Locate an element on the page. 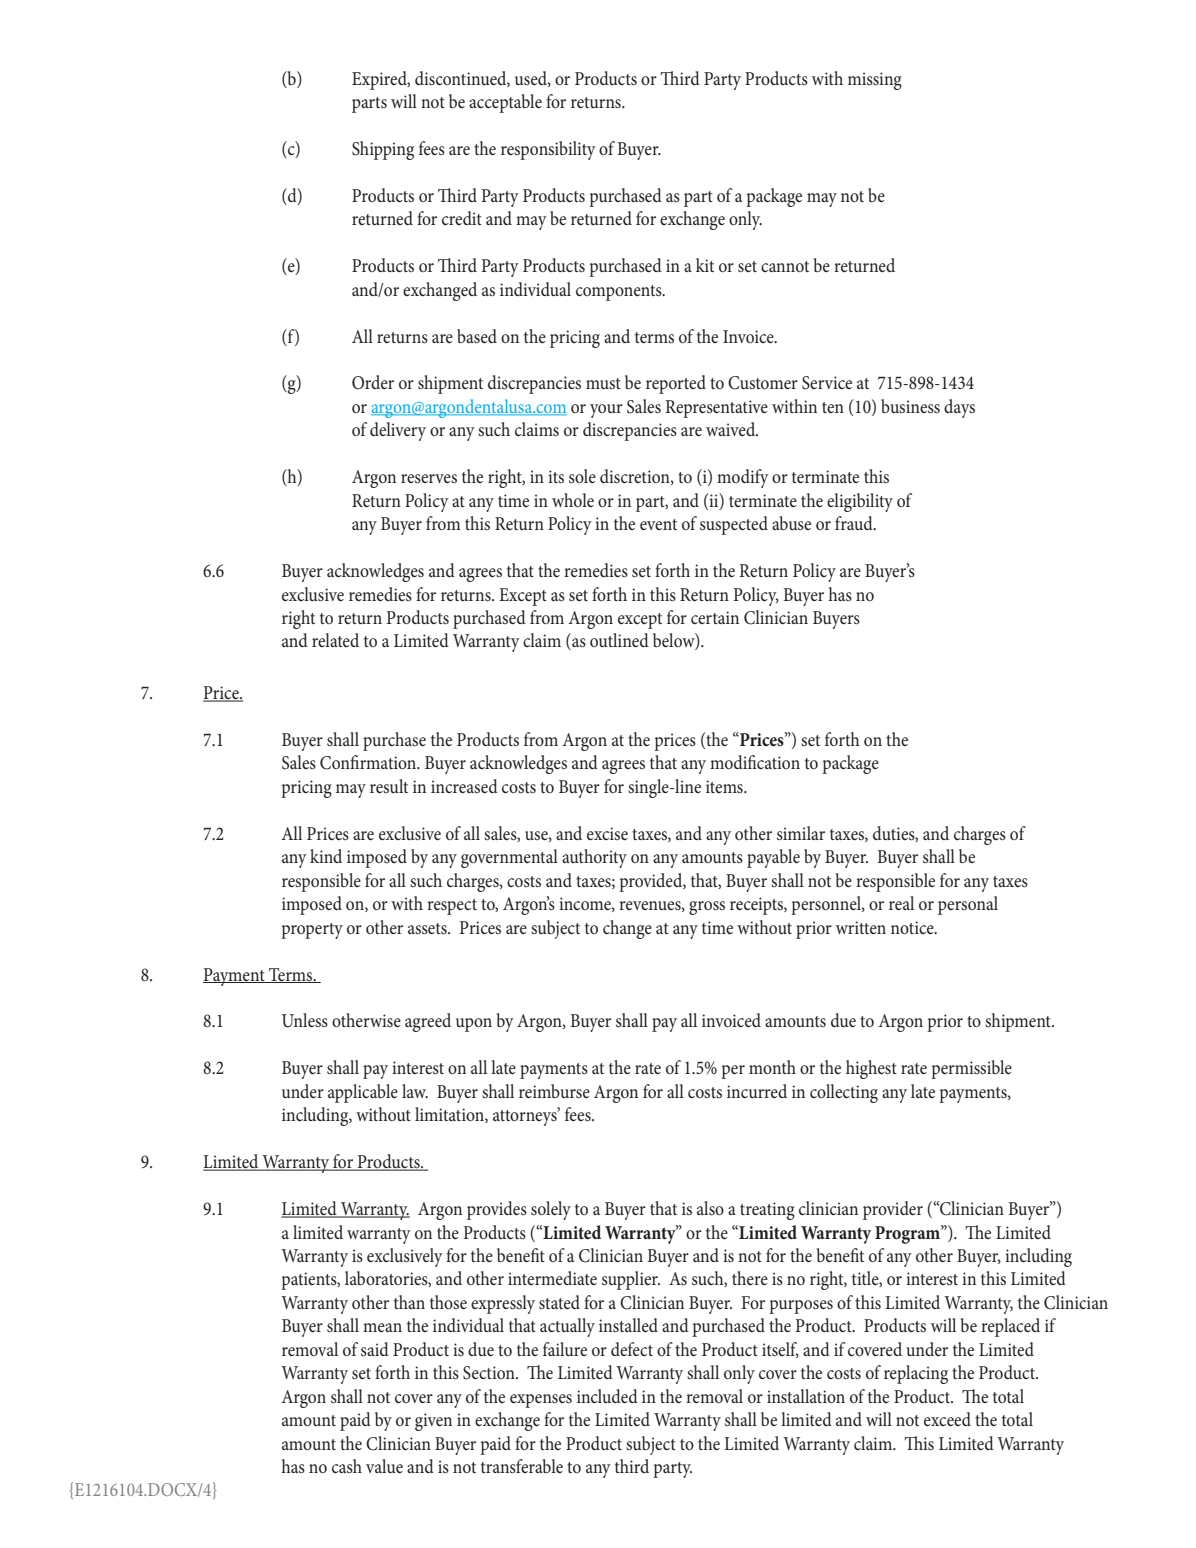 This page has height=1548, width=1196. missing is located at coordinates (875, 81).
